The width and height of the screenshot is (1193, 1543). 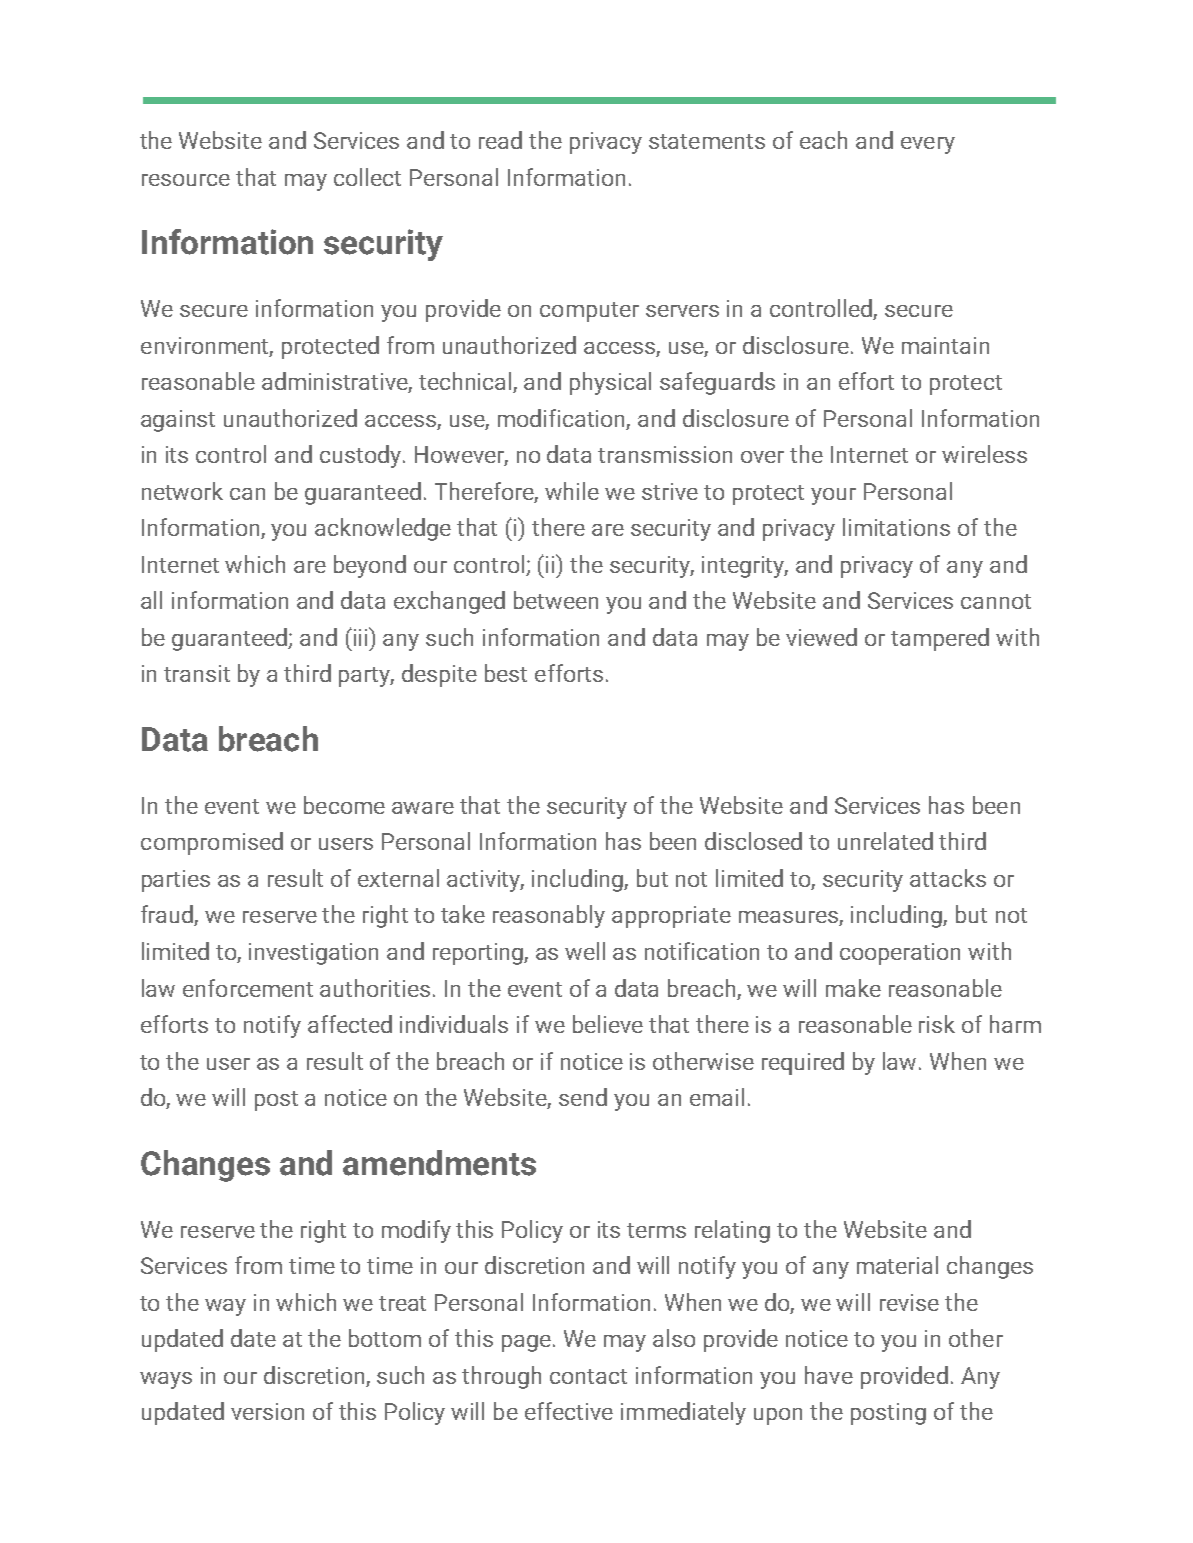 I want to click on have, so click(x=829, y=1375).
